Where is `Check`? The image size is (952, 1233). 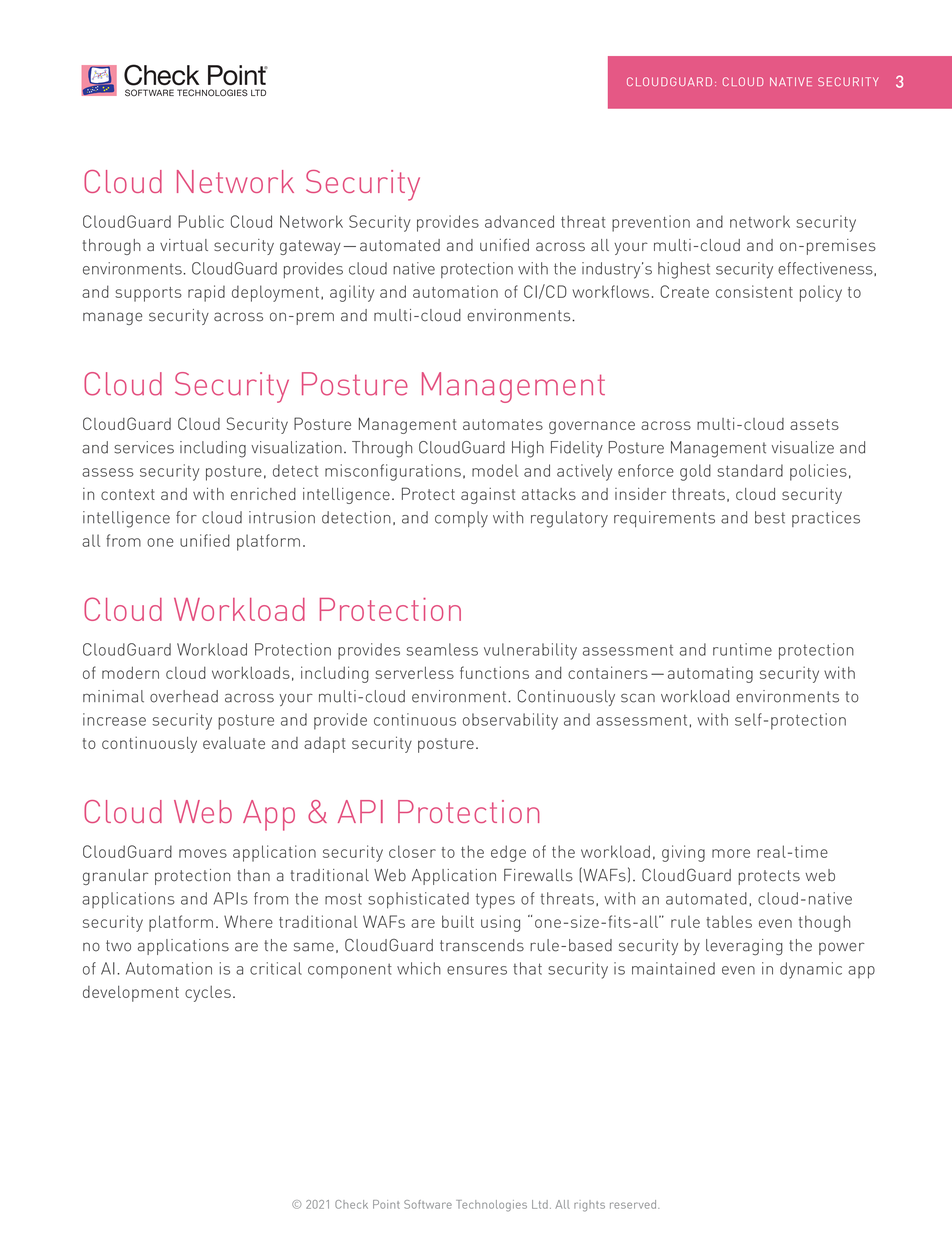 Check is located at coordinates (351, 1204).
